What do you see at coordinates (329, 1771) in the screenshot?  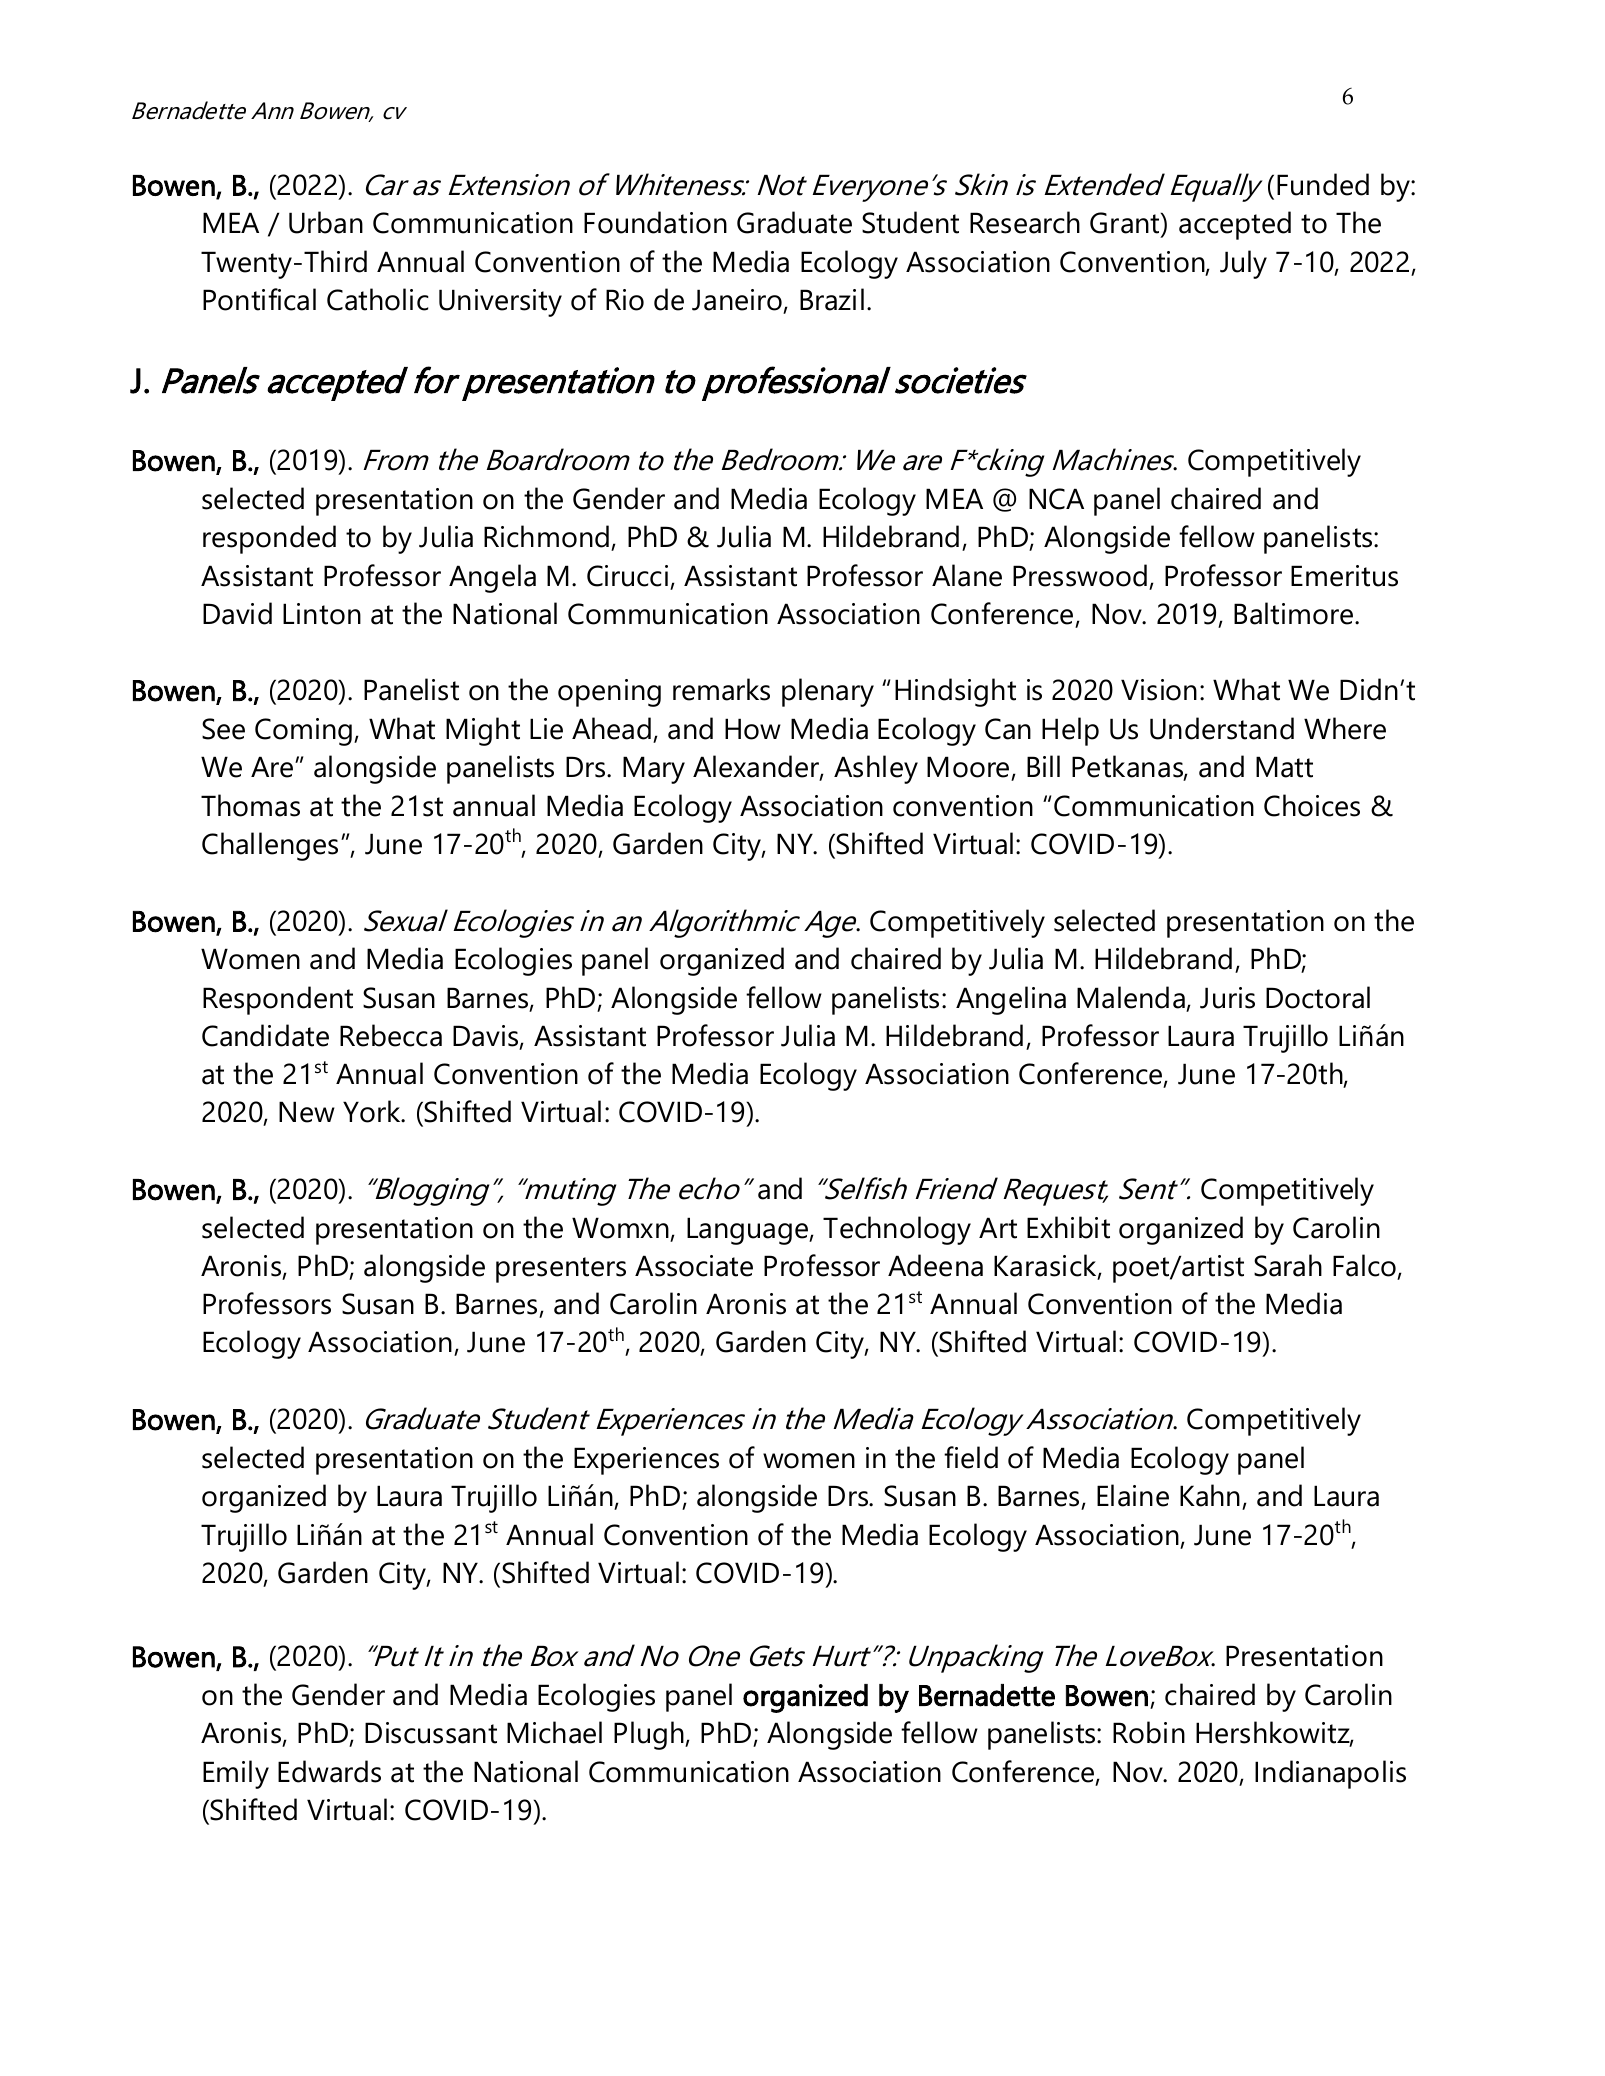 I see `Edwards` at bounding box center [329, 1771].
